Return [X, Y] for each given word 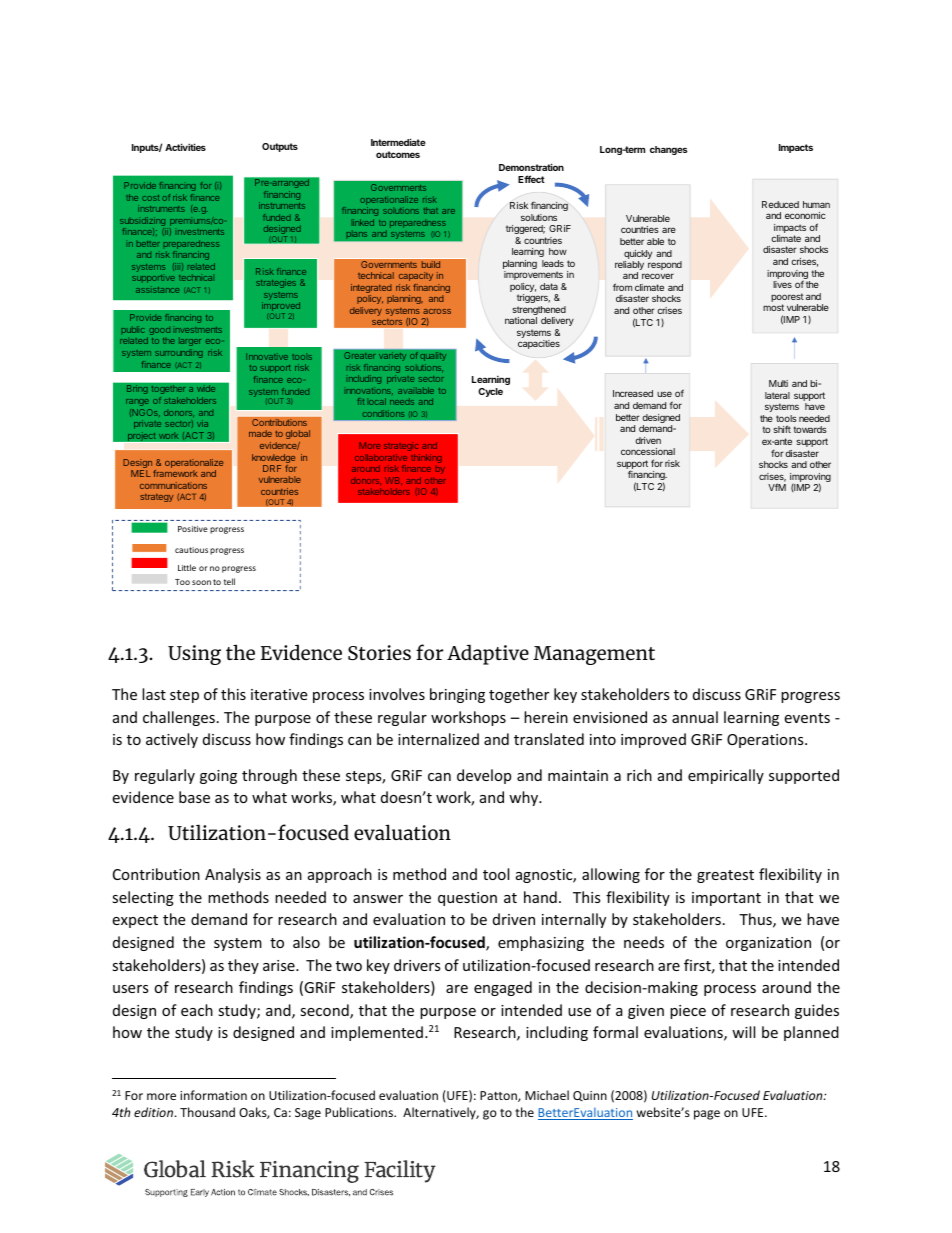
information [213, 1095]
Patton [499, 1096]
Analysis [233, 875]
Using [194, 655]
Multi [778, 383]
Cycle [490, 392]
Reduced [780, 204]
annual [695, 717]
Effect [531, 179]
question [467, 899]
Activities [185, 147]
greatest [725, 876]
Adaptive [488, 654]
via [202, 423]
